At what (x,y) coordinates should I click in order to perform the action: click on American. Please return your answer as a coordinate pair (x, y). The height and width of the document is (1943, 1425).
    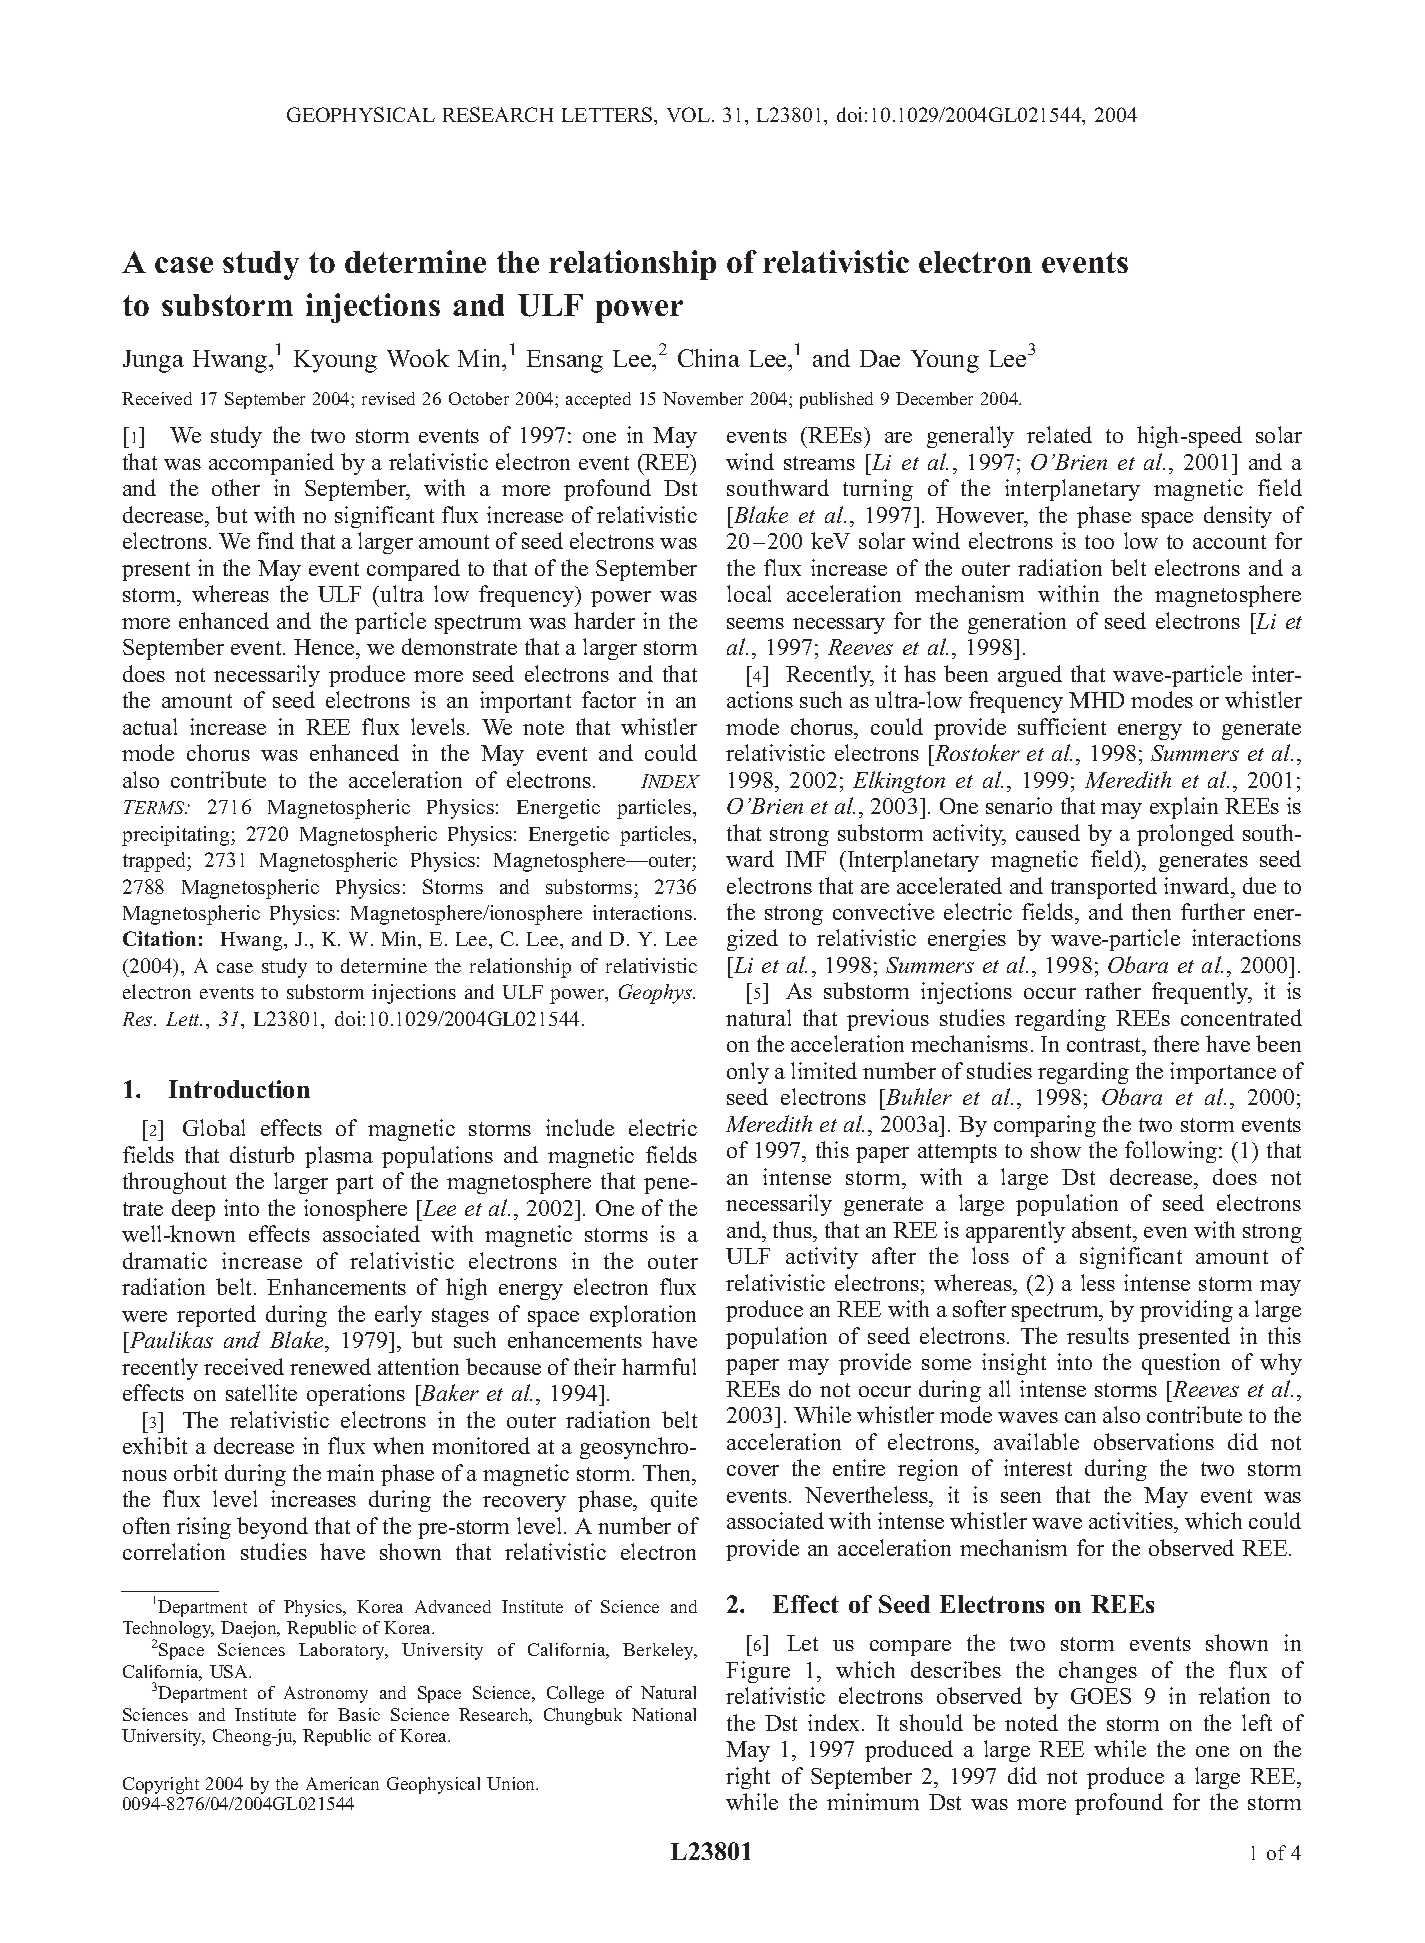
    Looking at the image, I should click on (342, 1783).
